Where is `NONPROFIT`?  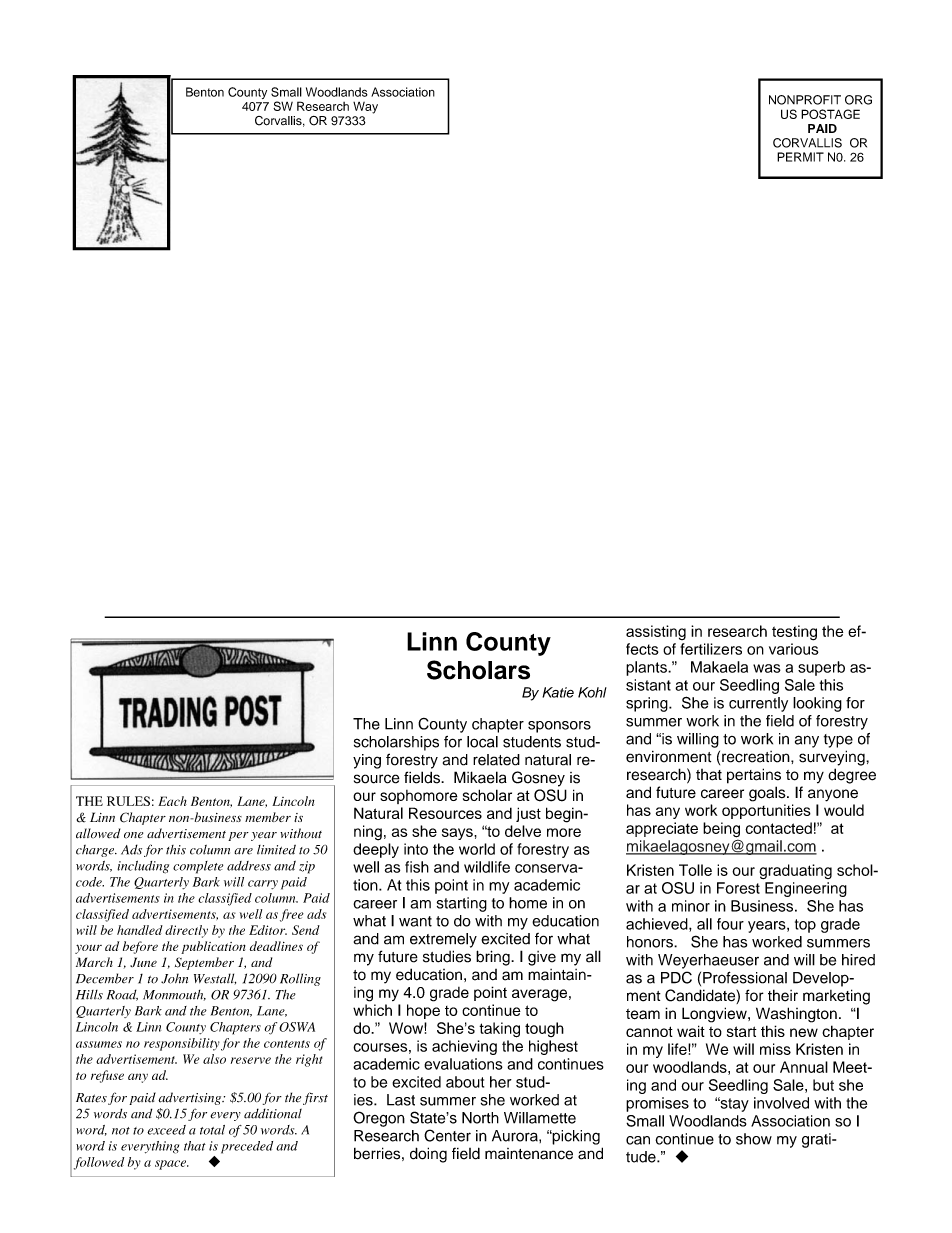 NONPROFIT is located at coordinates (805, 100).
